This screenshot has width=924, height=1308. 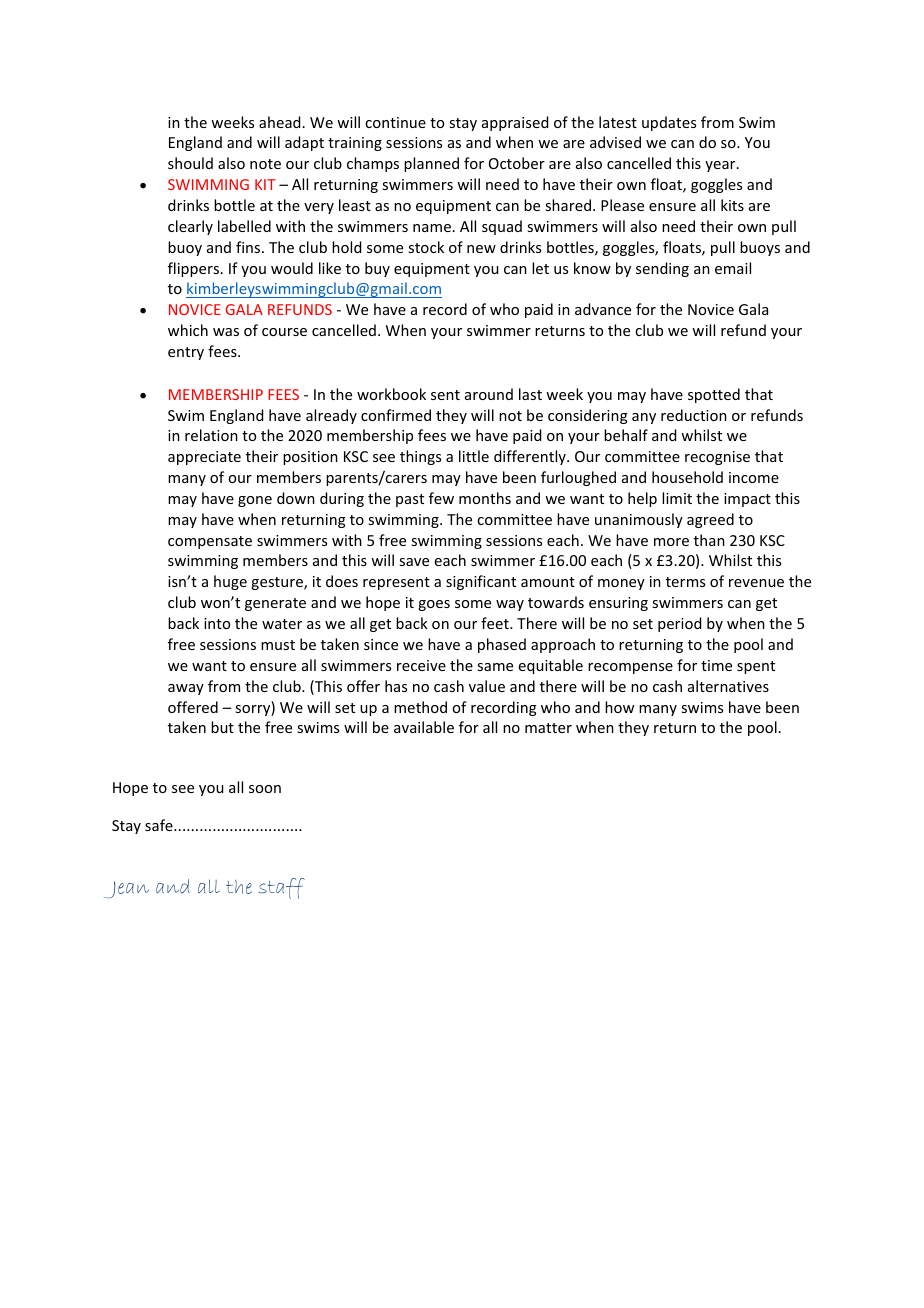 I want to click on planned, so click(x=431, y=164).
